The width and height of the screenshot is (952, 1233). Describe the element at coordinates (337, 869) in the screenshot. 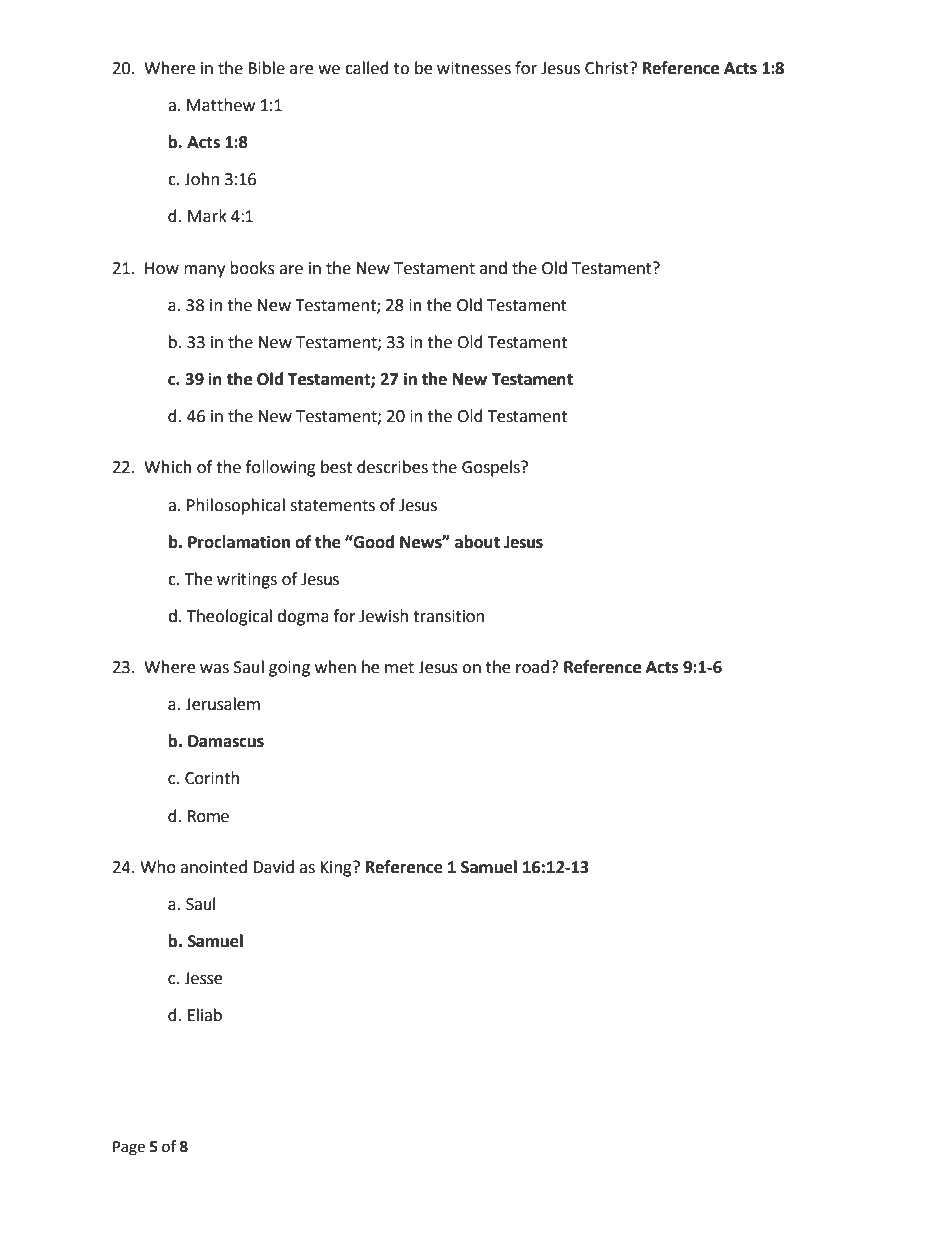

I see `King` at that location.
